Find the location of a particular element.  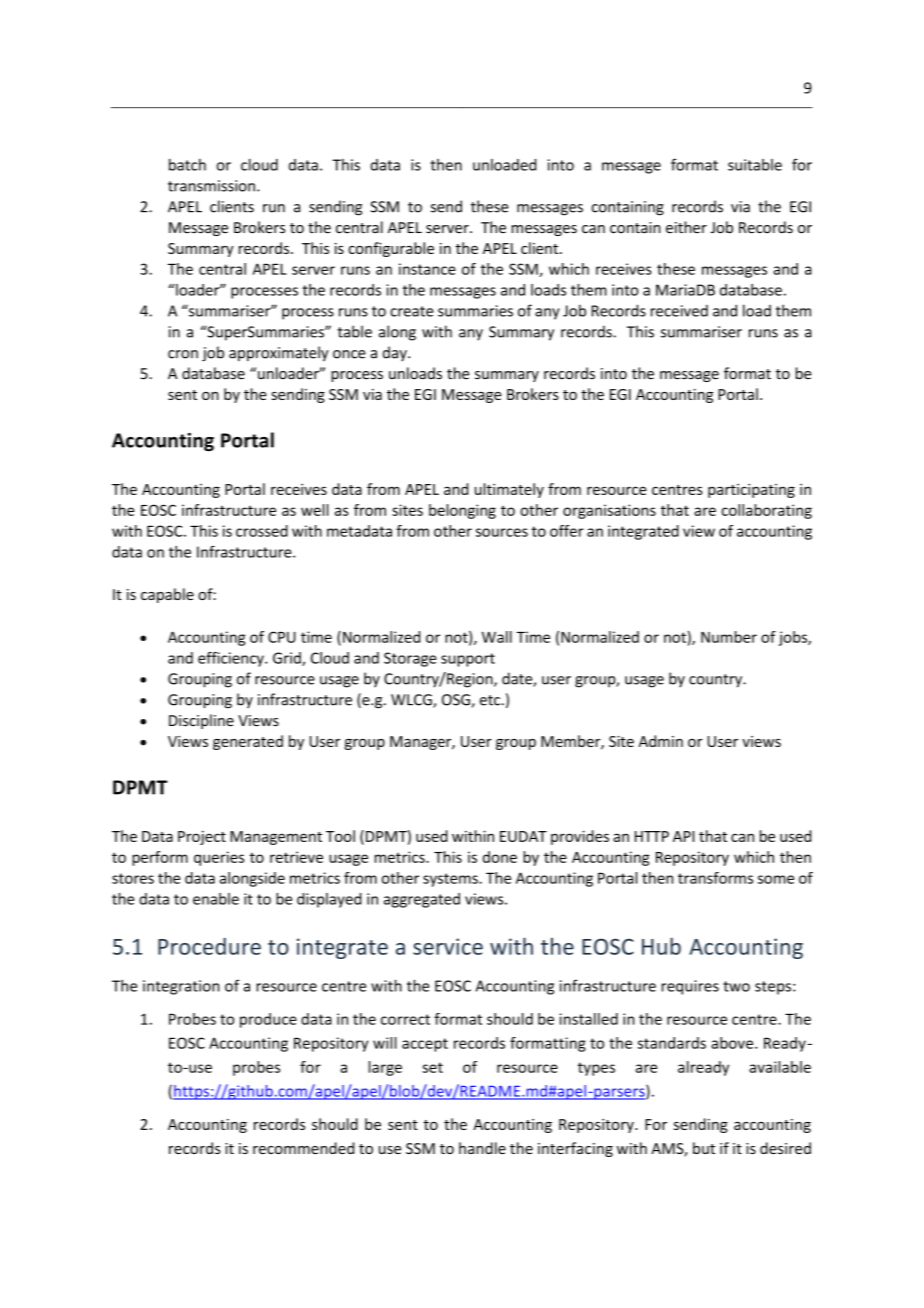

cron is located at coordinates (183, 354).
